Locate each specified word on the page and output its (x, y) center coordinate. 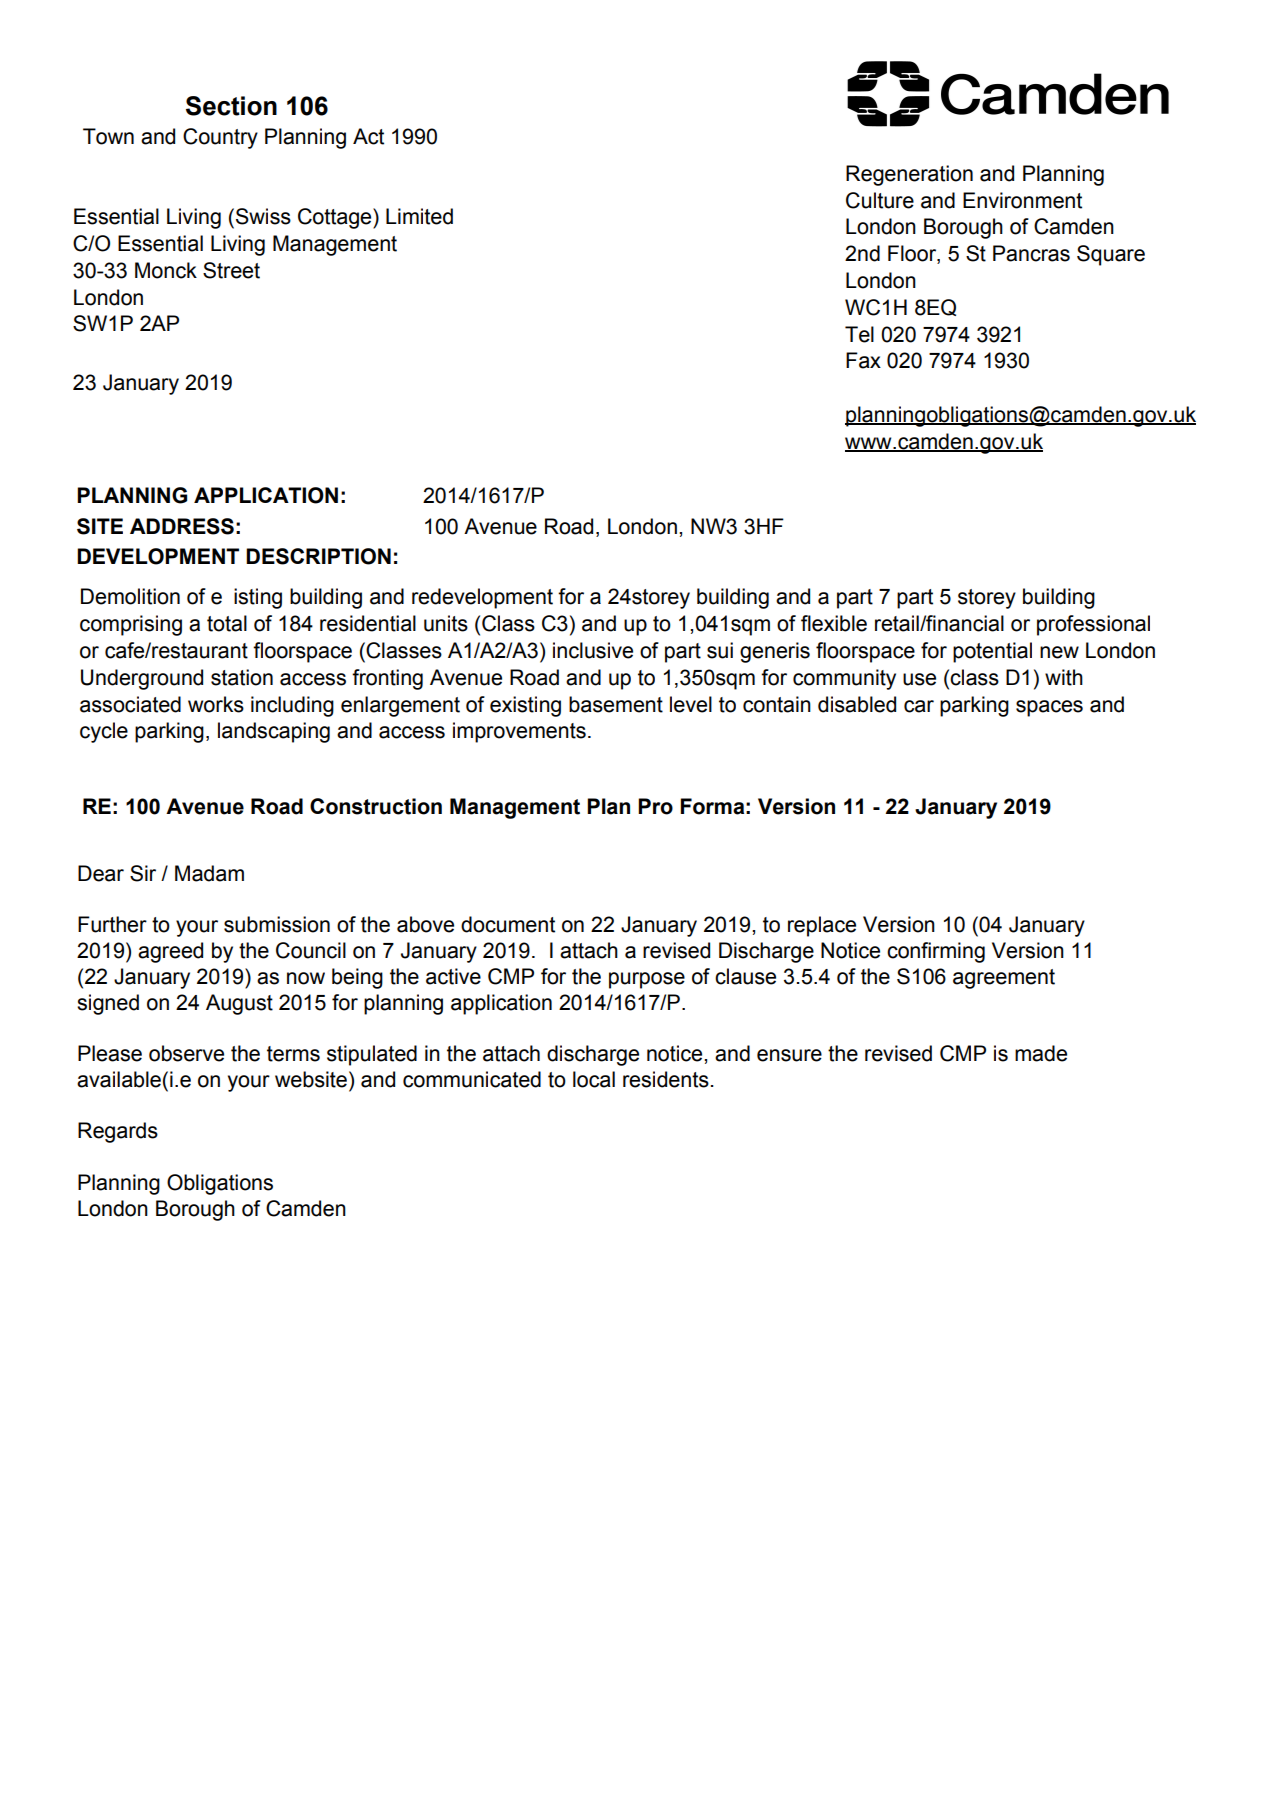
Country (220, 138)
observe (186, 1053)
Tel (859, 334)
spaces (1049, 708)
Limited (419, 216)
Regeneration (909, 175)
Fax (863, 360)
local (594, 1079)
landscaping (274, 732)
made (1041, 1053)
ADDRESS (182, 526)
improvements (519, 732)
